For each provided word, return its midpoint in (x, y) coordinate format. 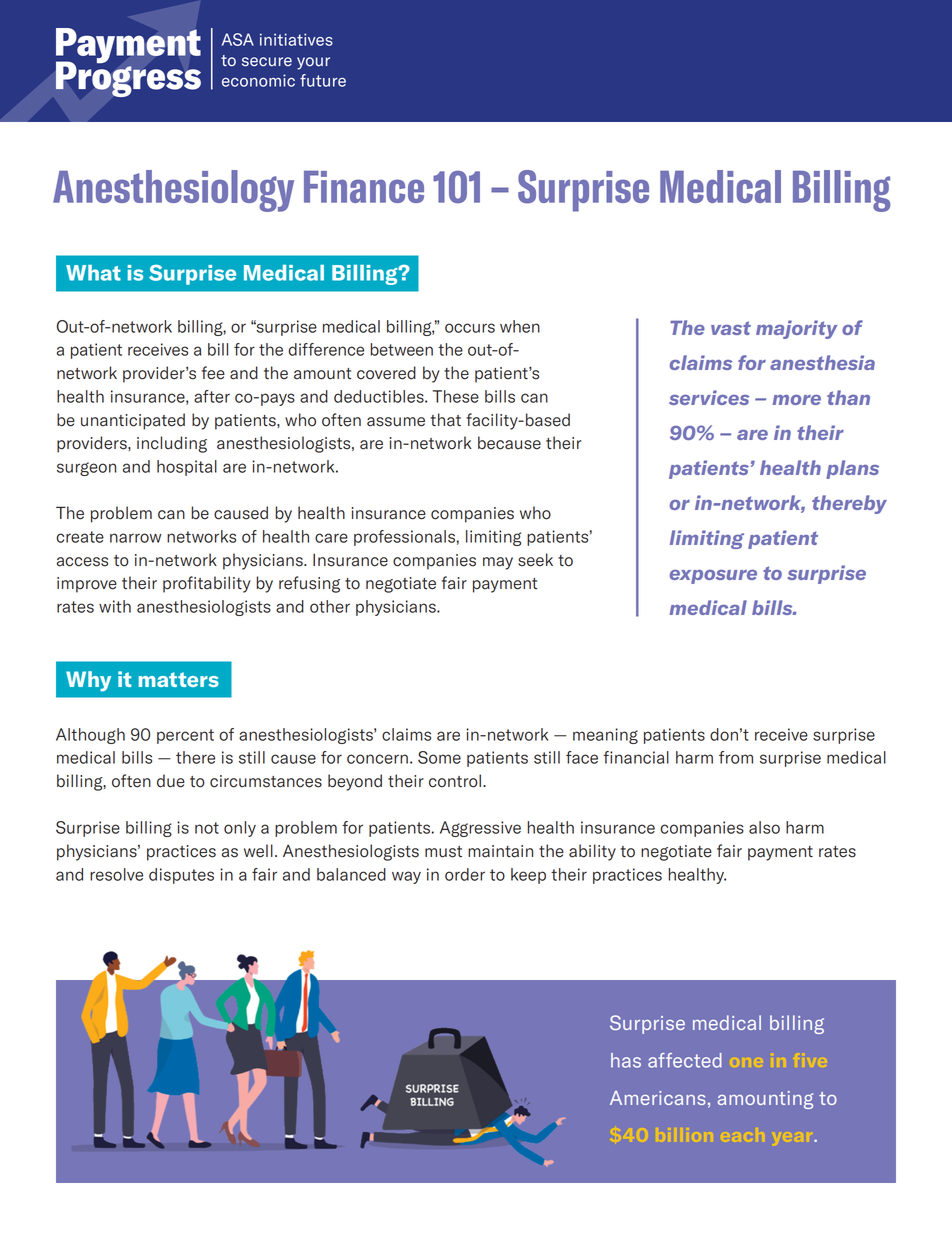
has (626, 1060)
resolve (116, 874)
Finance (364, 187)
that (446, 420)
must (443, 852)
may (498, 563)
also (764, 827)
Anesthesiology (173, 191)
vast (731, 328)
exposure (713, 577)
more (796, 400)
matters (179, 679)
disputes (181, 876)
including (172, 444)
